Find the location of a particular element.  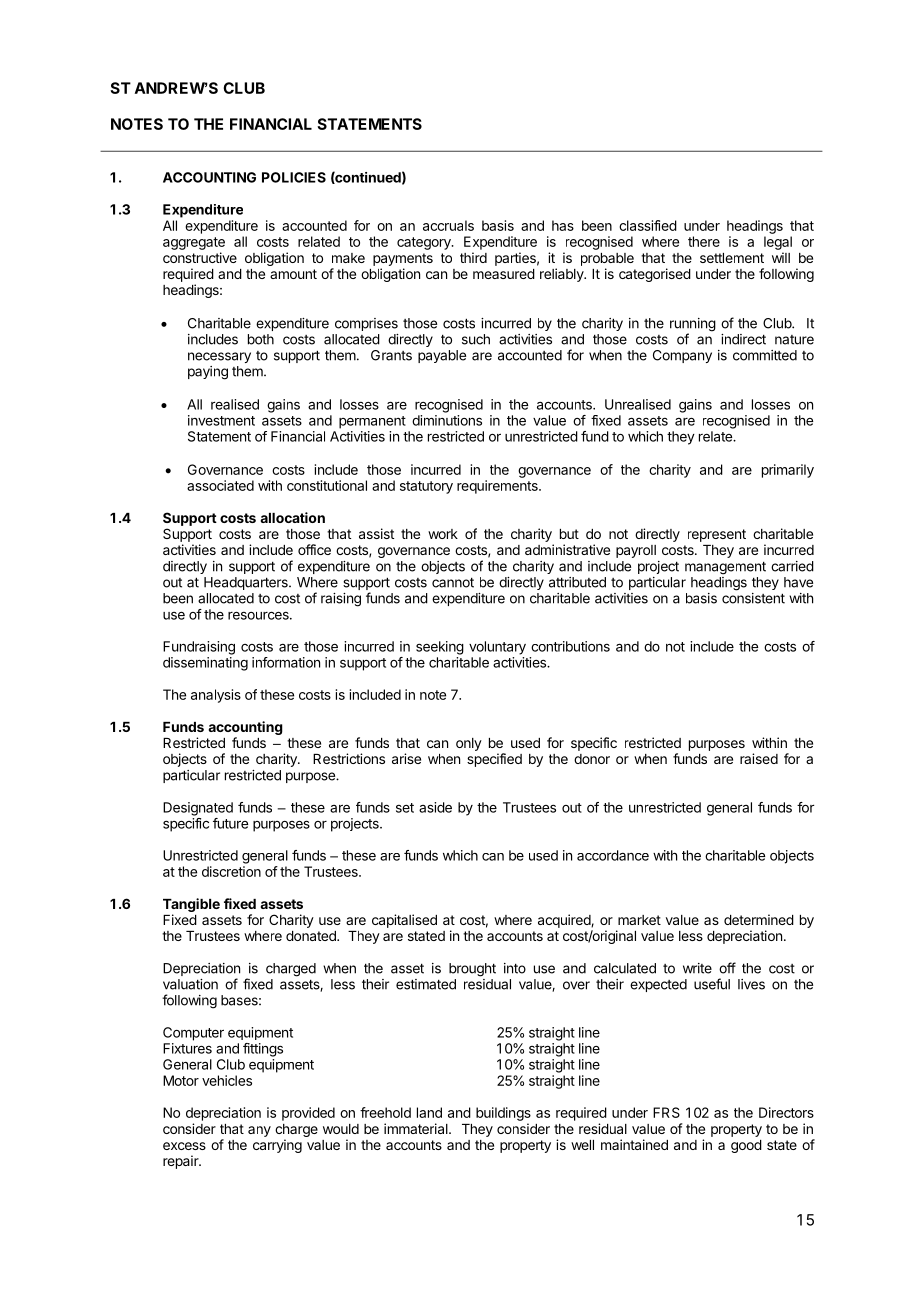

accruals is located at coordinates (448, 225).
